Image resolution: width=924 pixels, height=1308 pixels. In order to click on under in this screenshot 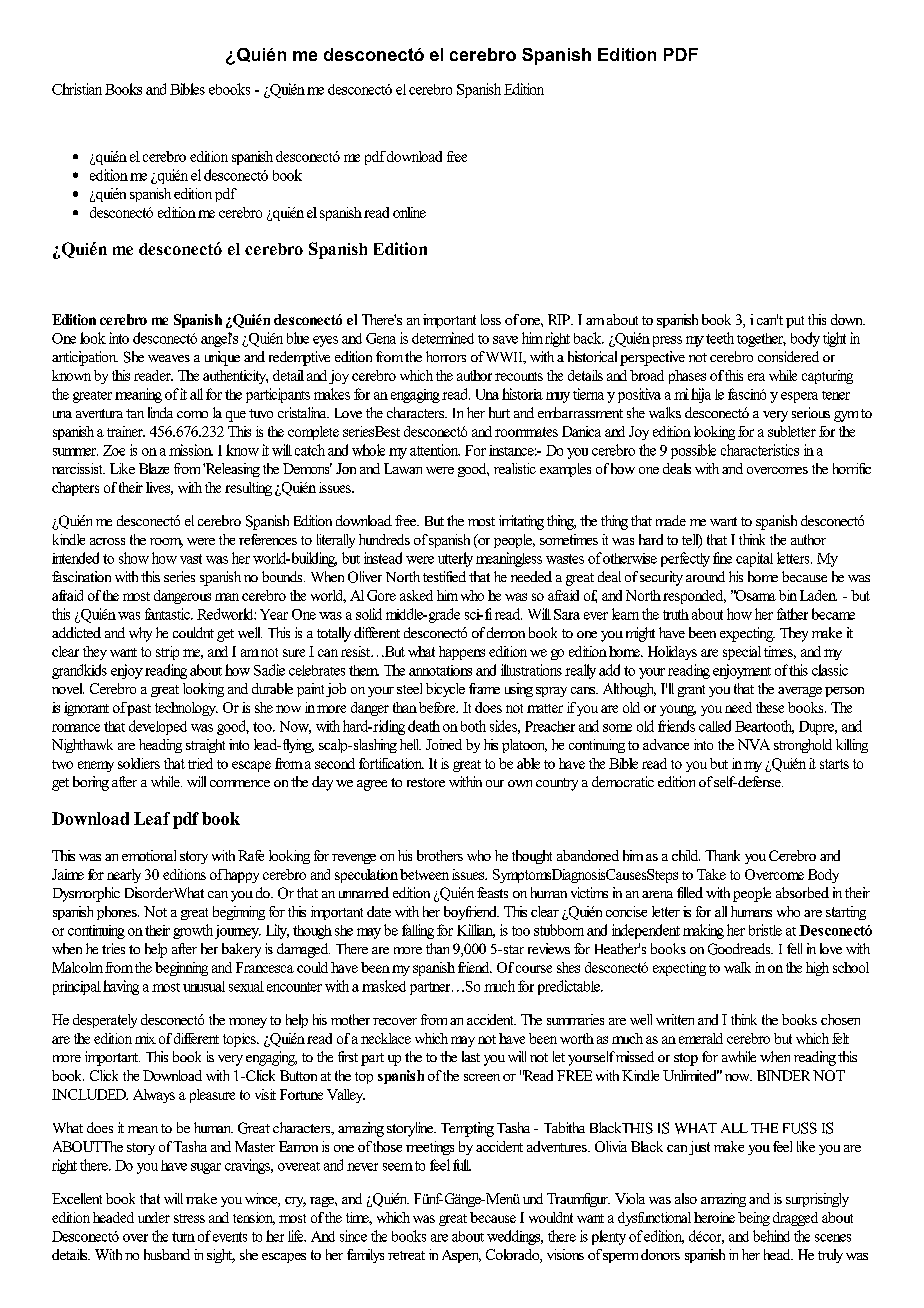, I will do `click(154, 1217)`.
